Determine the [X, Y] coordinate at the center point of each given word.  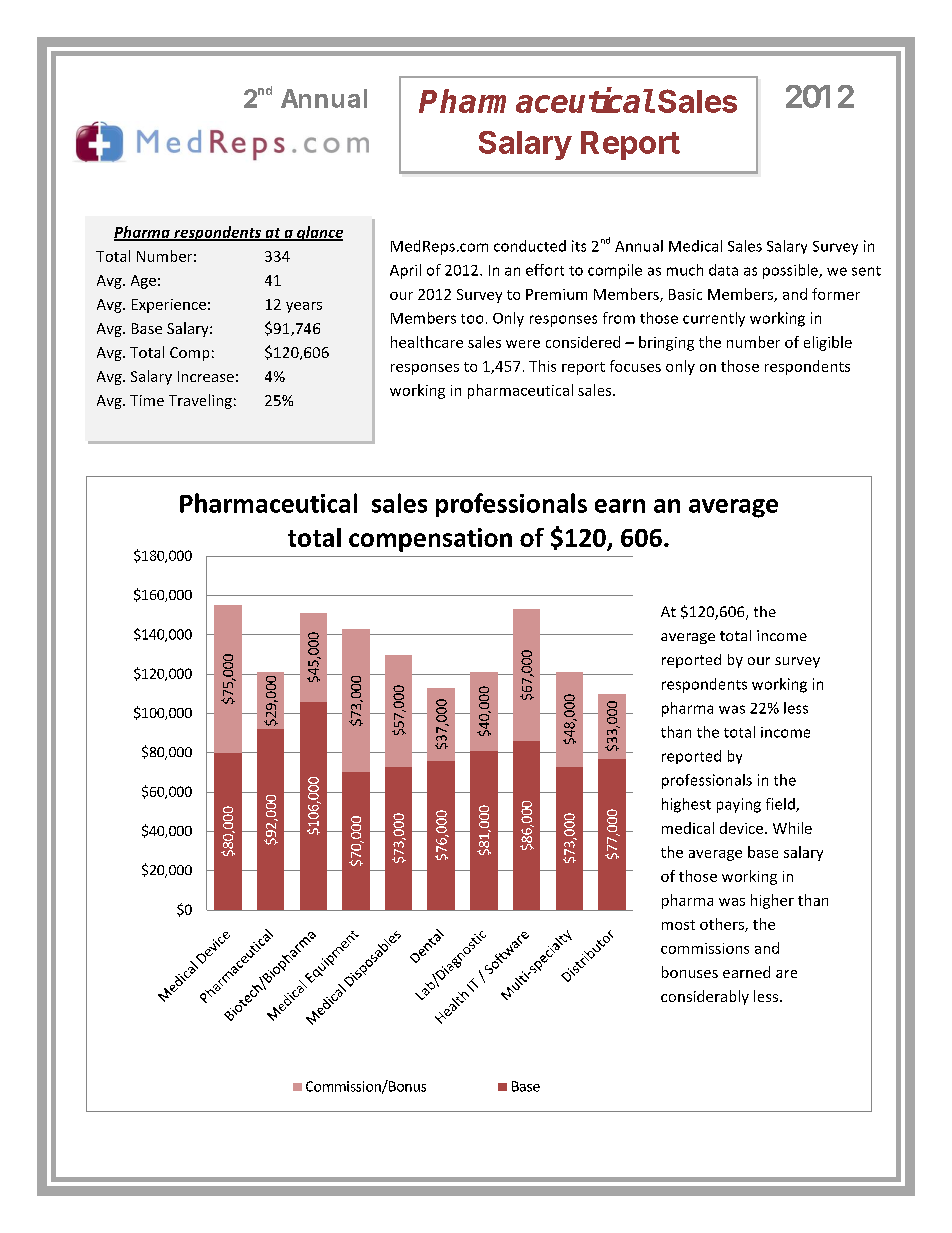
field [781, 805]
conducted [530, 246]
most [678, 925]
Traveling [200, 401]
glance [319, 233]
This [542, 366]
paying [739, 805]
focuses [635, 366]
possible [791, 271]
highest [686, 805]
